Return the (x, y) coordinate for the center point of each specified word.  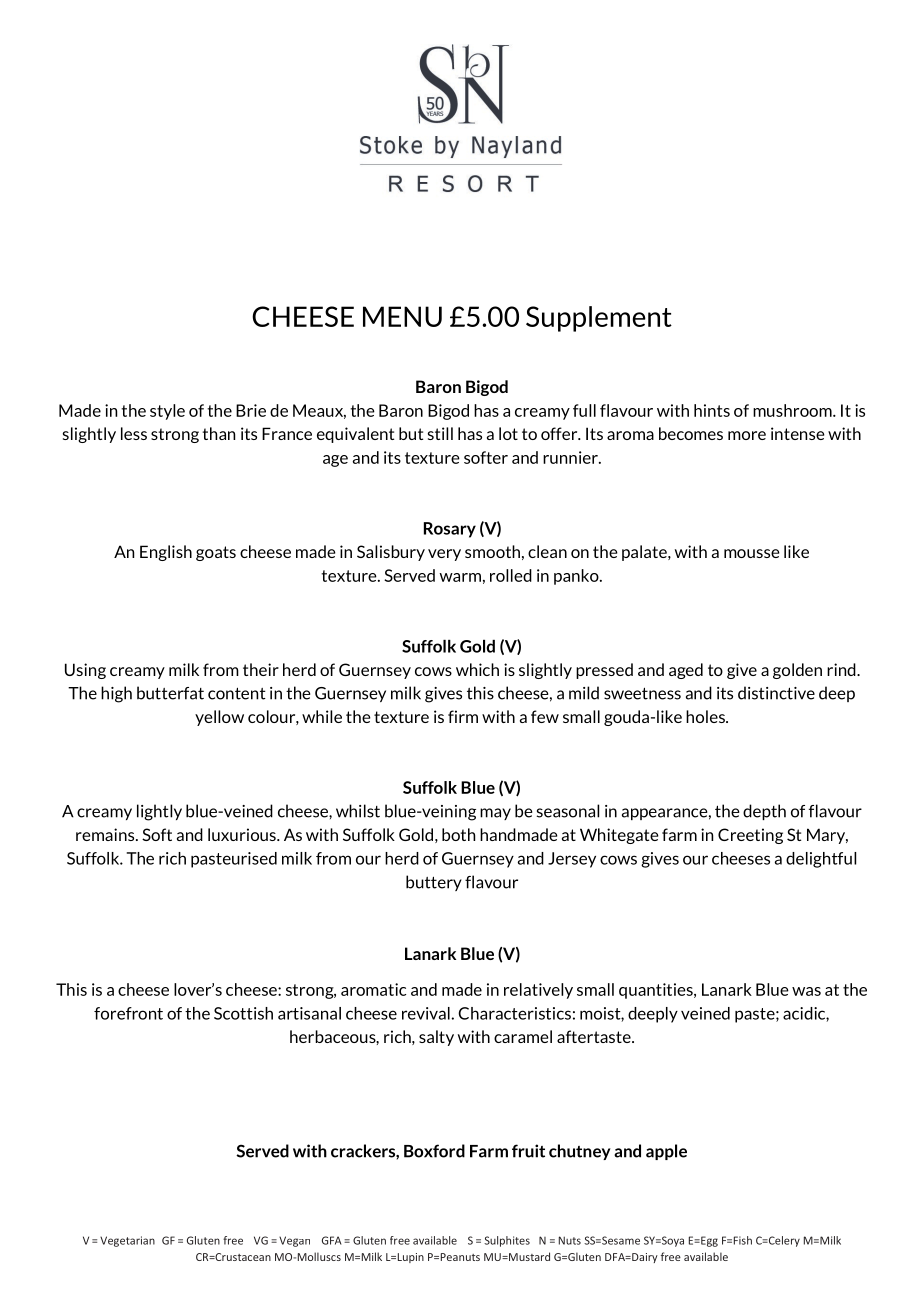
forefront (128, 1013)
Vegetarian (127, 1241)
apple (666, 1152)
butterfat (170, 693)
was (806, 991)
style (167, 412)
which (477, 669)
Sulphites (507, 1241)
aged (686, 671)
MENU (402, 316)
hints (712, 410)
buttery (434, 883)
